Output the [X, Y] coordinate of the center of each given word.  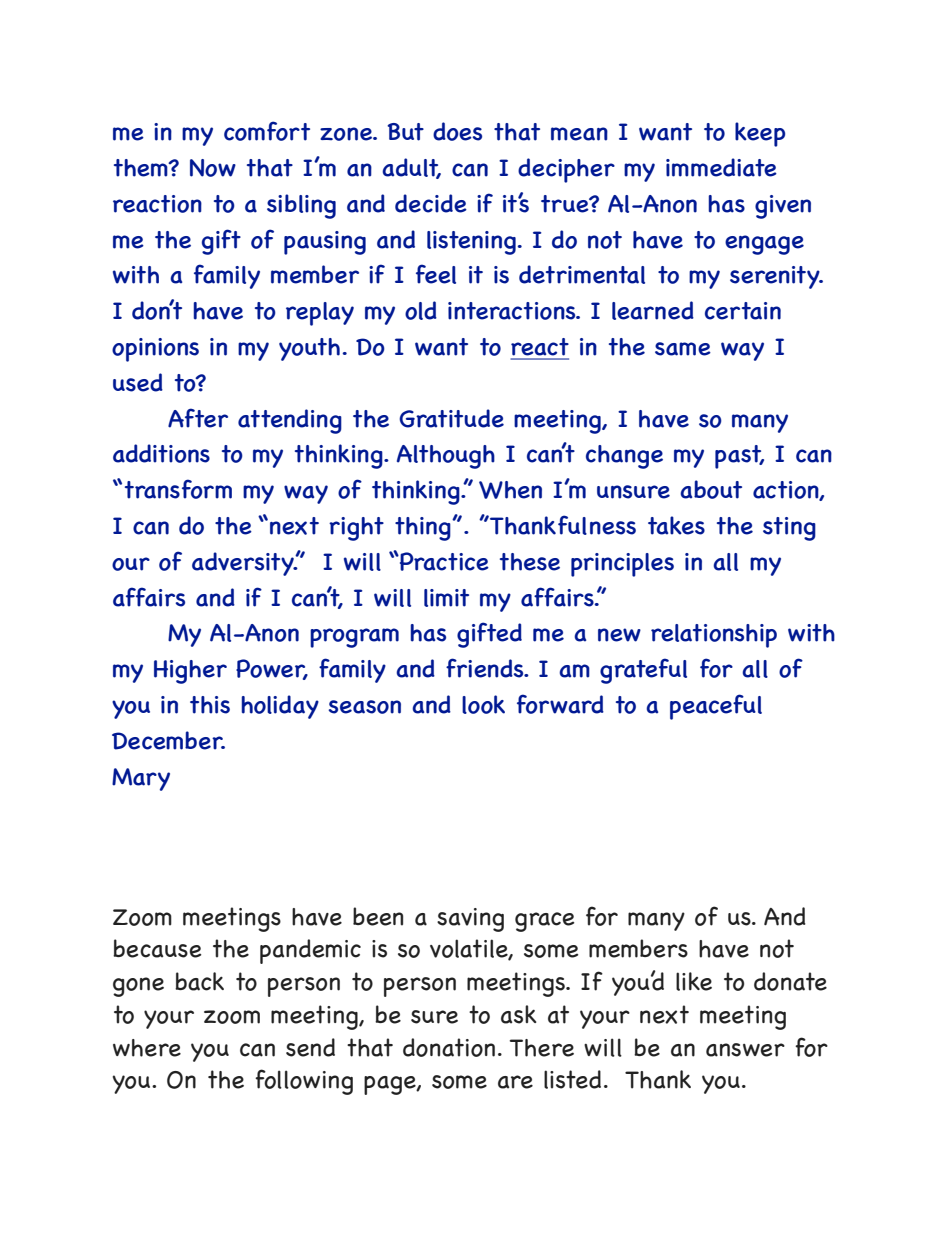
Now [213, 168]
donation [449, 1047]
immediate [721, 167]
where [147, 1048]
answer [745, 1050]
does [457, 131]
